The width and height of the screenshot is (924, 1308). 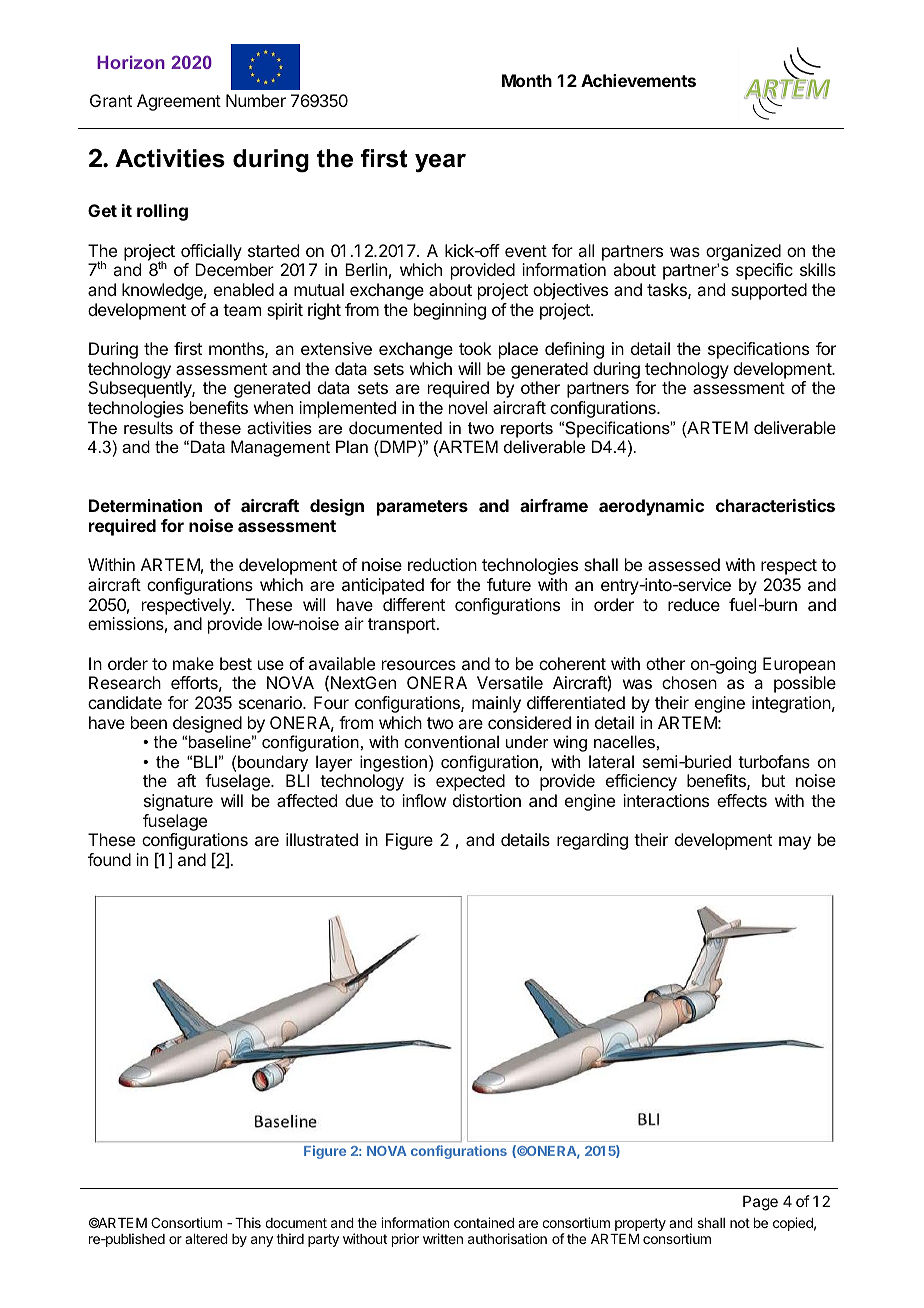 What do you see at coordinates (193, 663) in the screenshot?
I see `make` at bounding box center [193, 663].
